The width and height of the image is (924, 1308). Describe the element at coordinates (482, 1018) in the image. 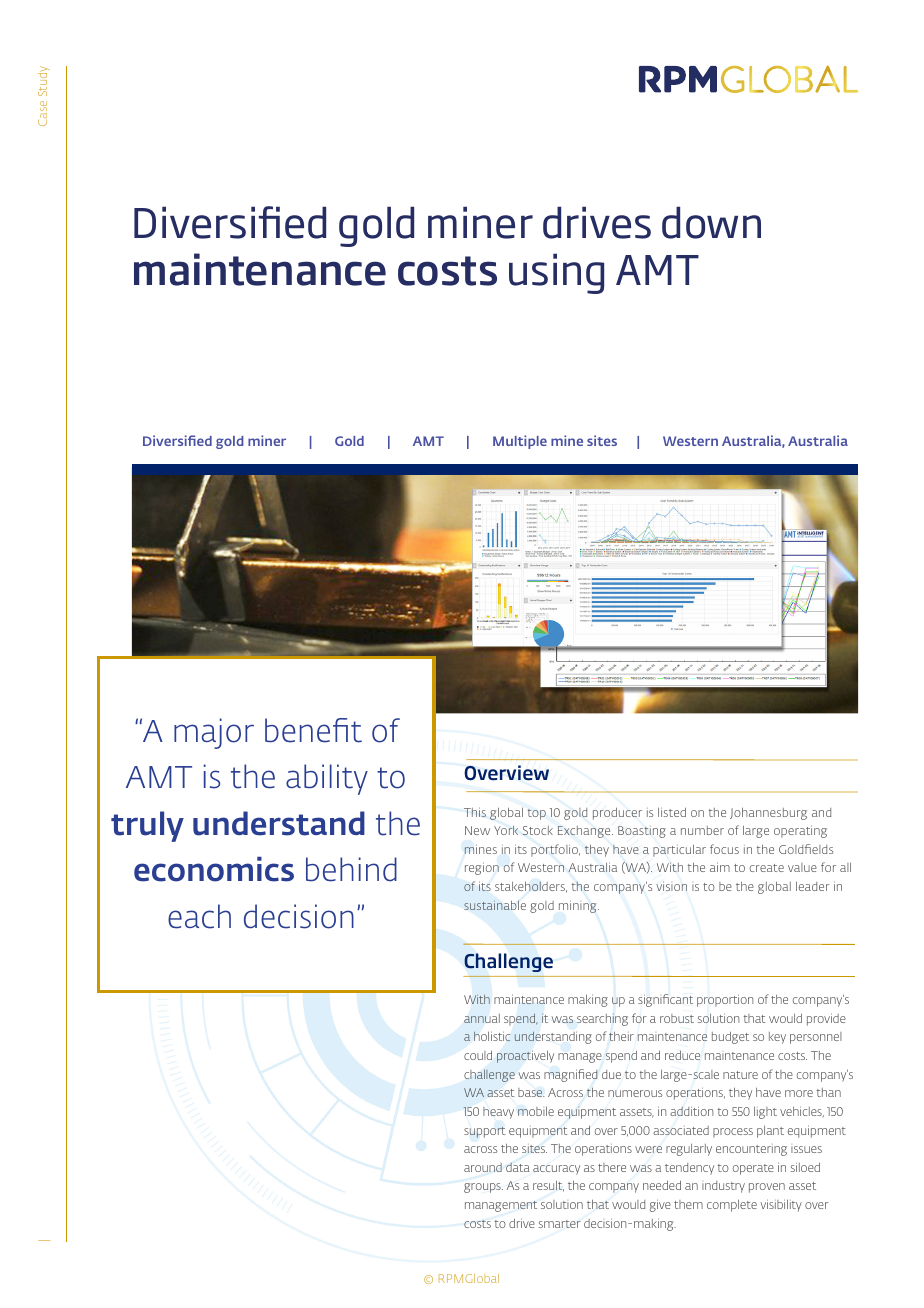

I see `annual` at that location.
